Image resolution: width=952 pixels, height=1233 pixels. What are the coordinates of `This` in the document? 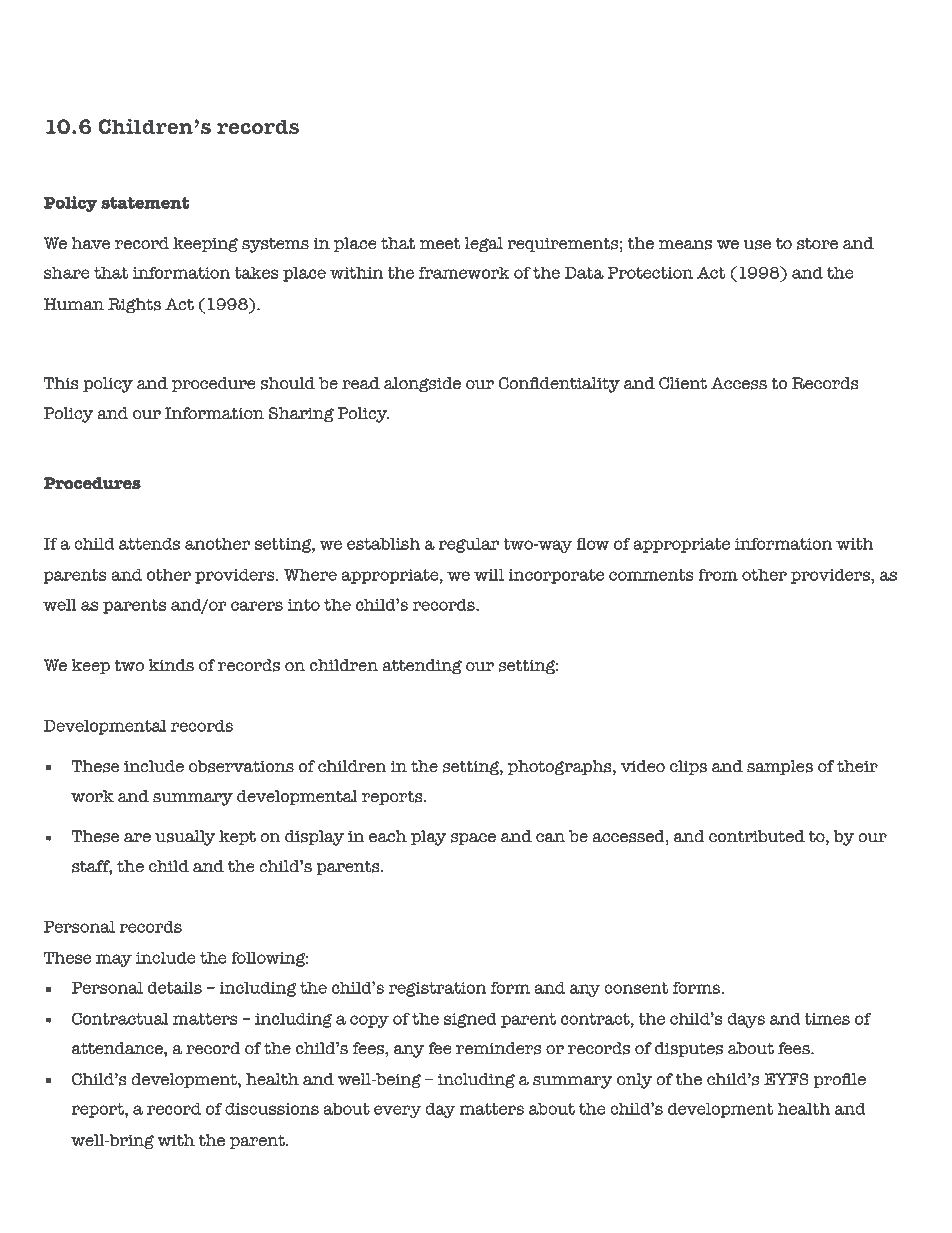 It's located at (61, 383).
